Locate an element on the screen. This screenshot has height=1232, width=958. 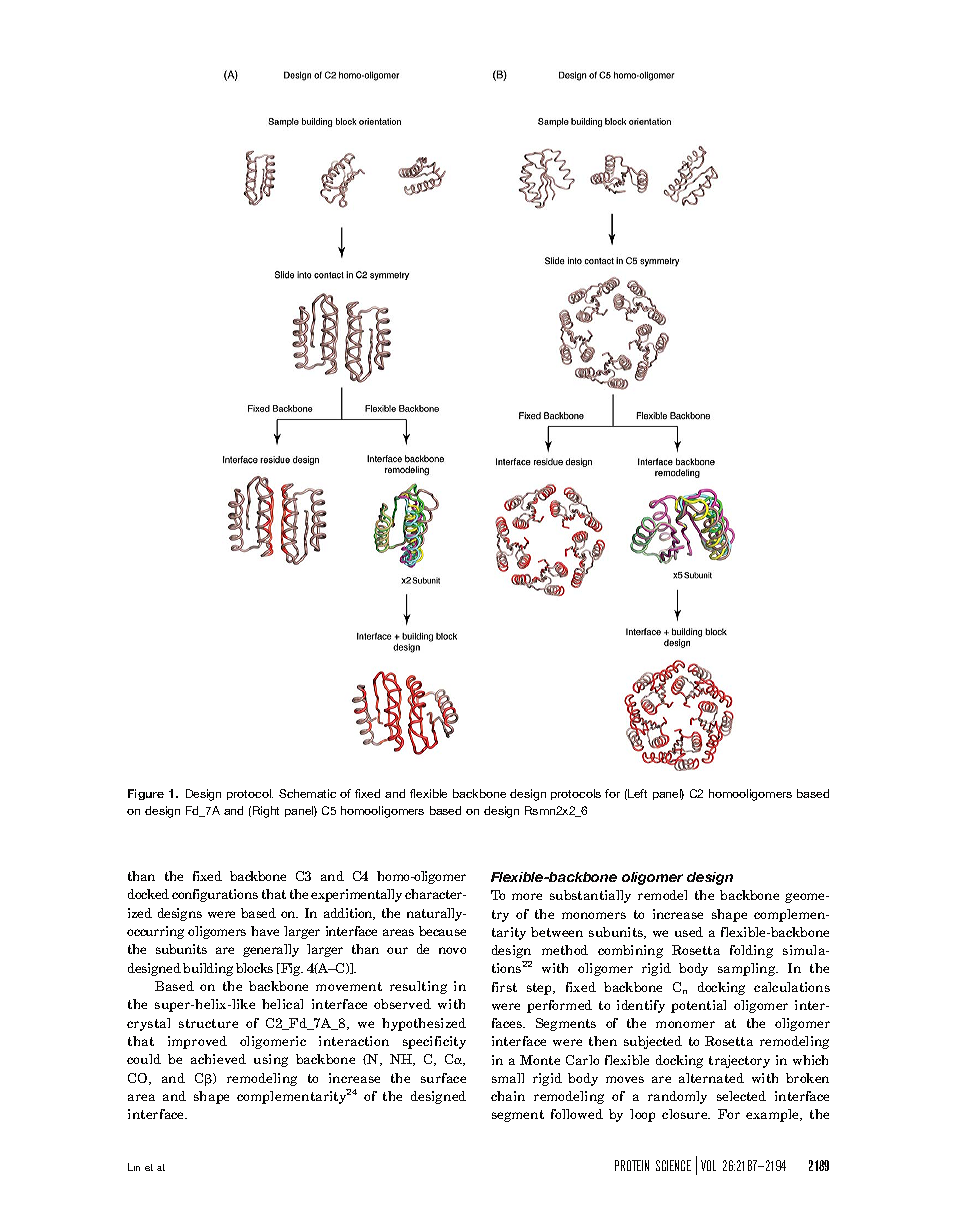
substantially is located at coordinates (590, 896).
